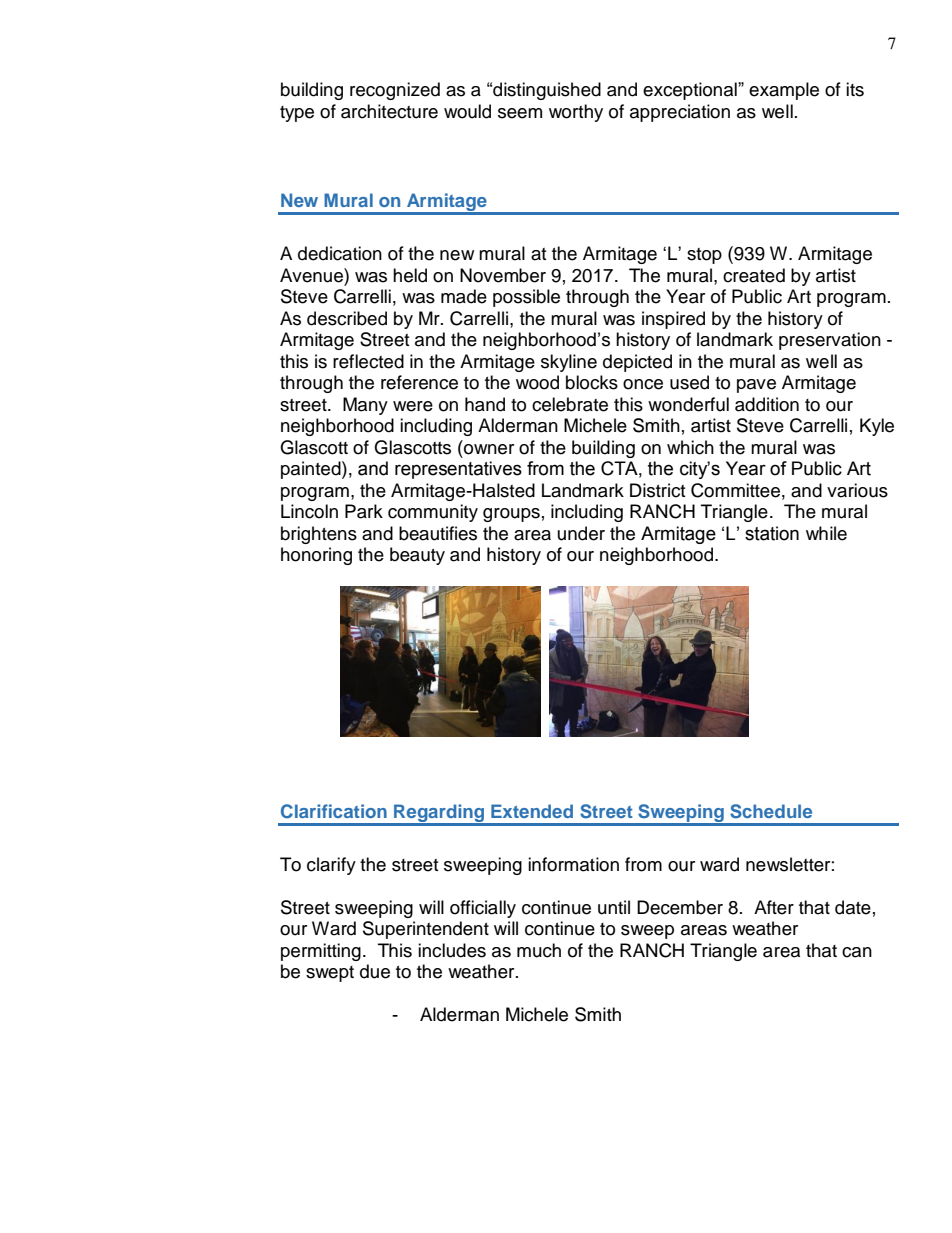 This document has width=952, height=1233. Describe the element at coordinates (576, 113) in the document. I see `worthy` at that location.
